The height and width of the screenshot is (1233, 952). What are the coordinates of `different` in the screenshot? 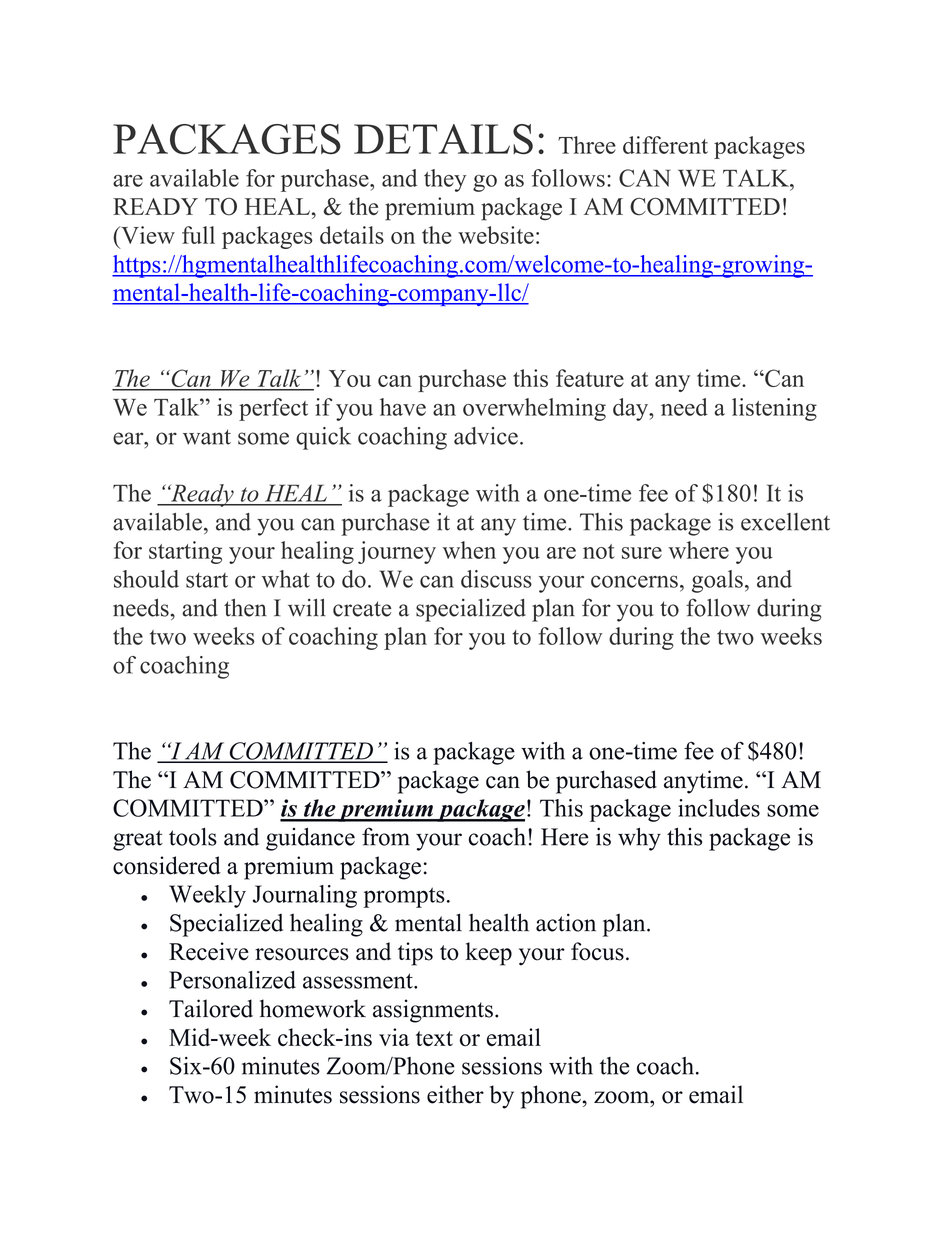 It's located at (665, 145).
